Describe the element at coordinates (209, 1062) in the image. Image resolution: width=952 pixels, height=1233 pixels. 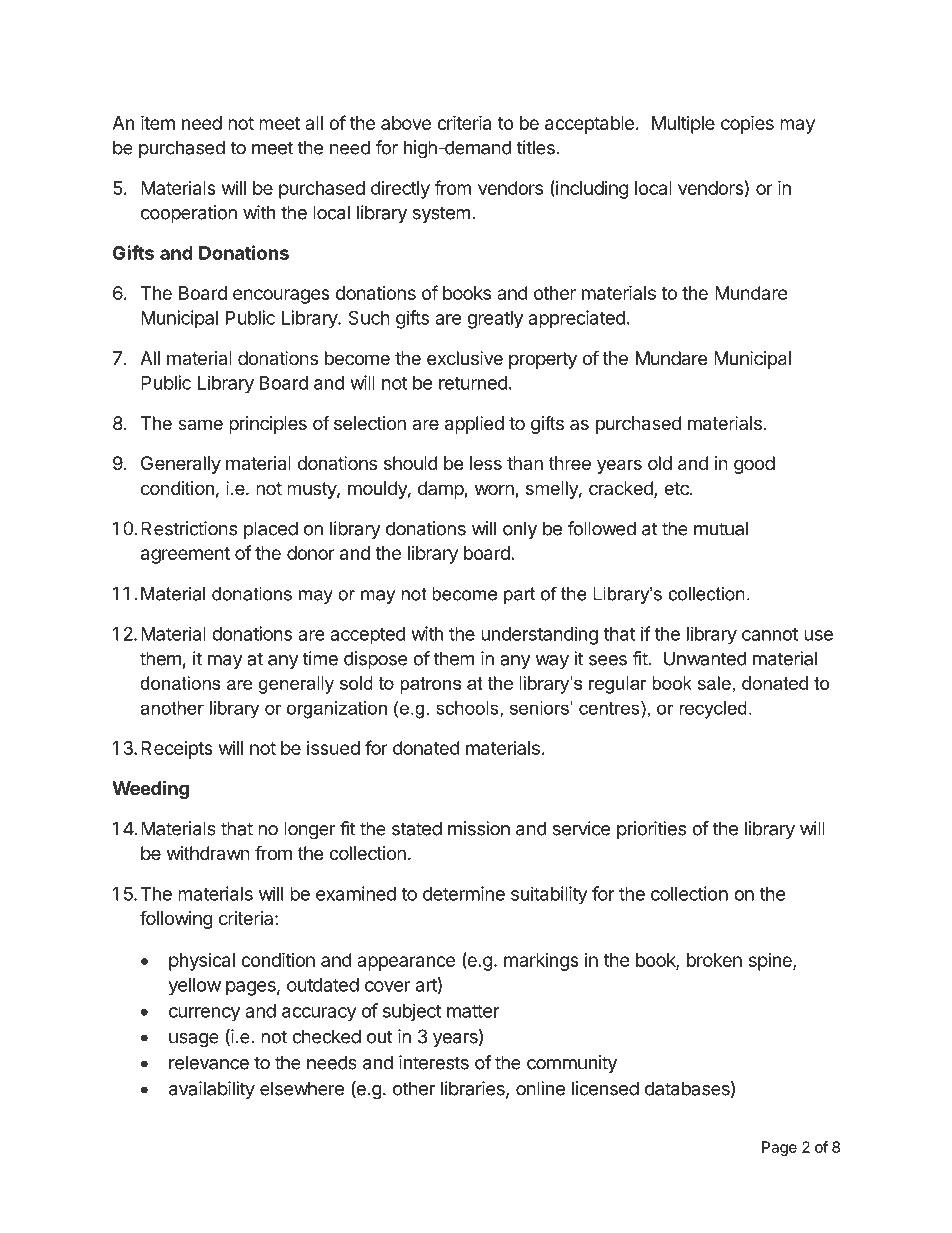
I see `relevance` at that location.
